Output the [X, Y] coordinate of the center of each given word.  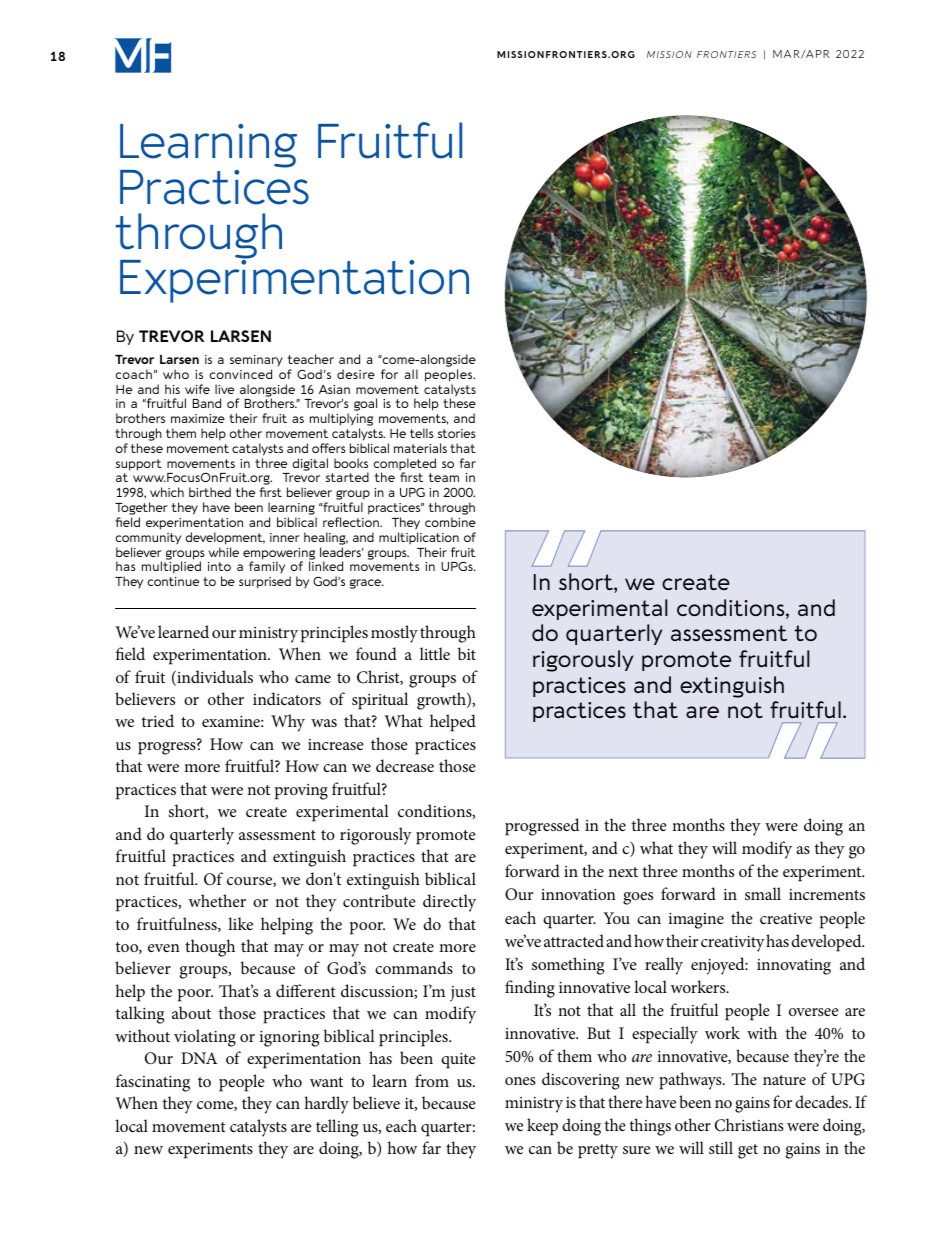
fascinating [153, 1083]
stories [457, 433]
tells [422, 433]
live [224, 389]
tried [158, 720]
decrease [405, 765]
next [623, 872]
